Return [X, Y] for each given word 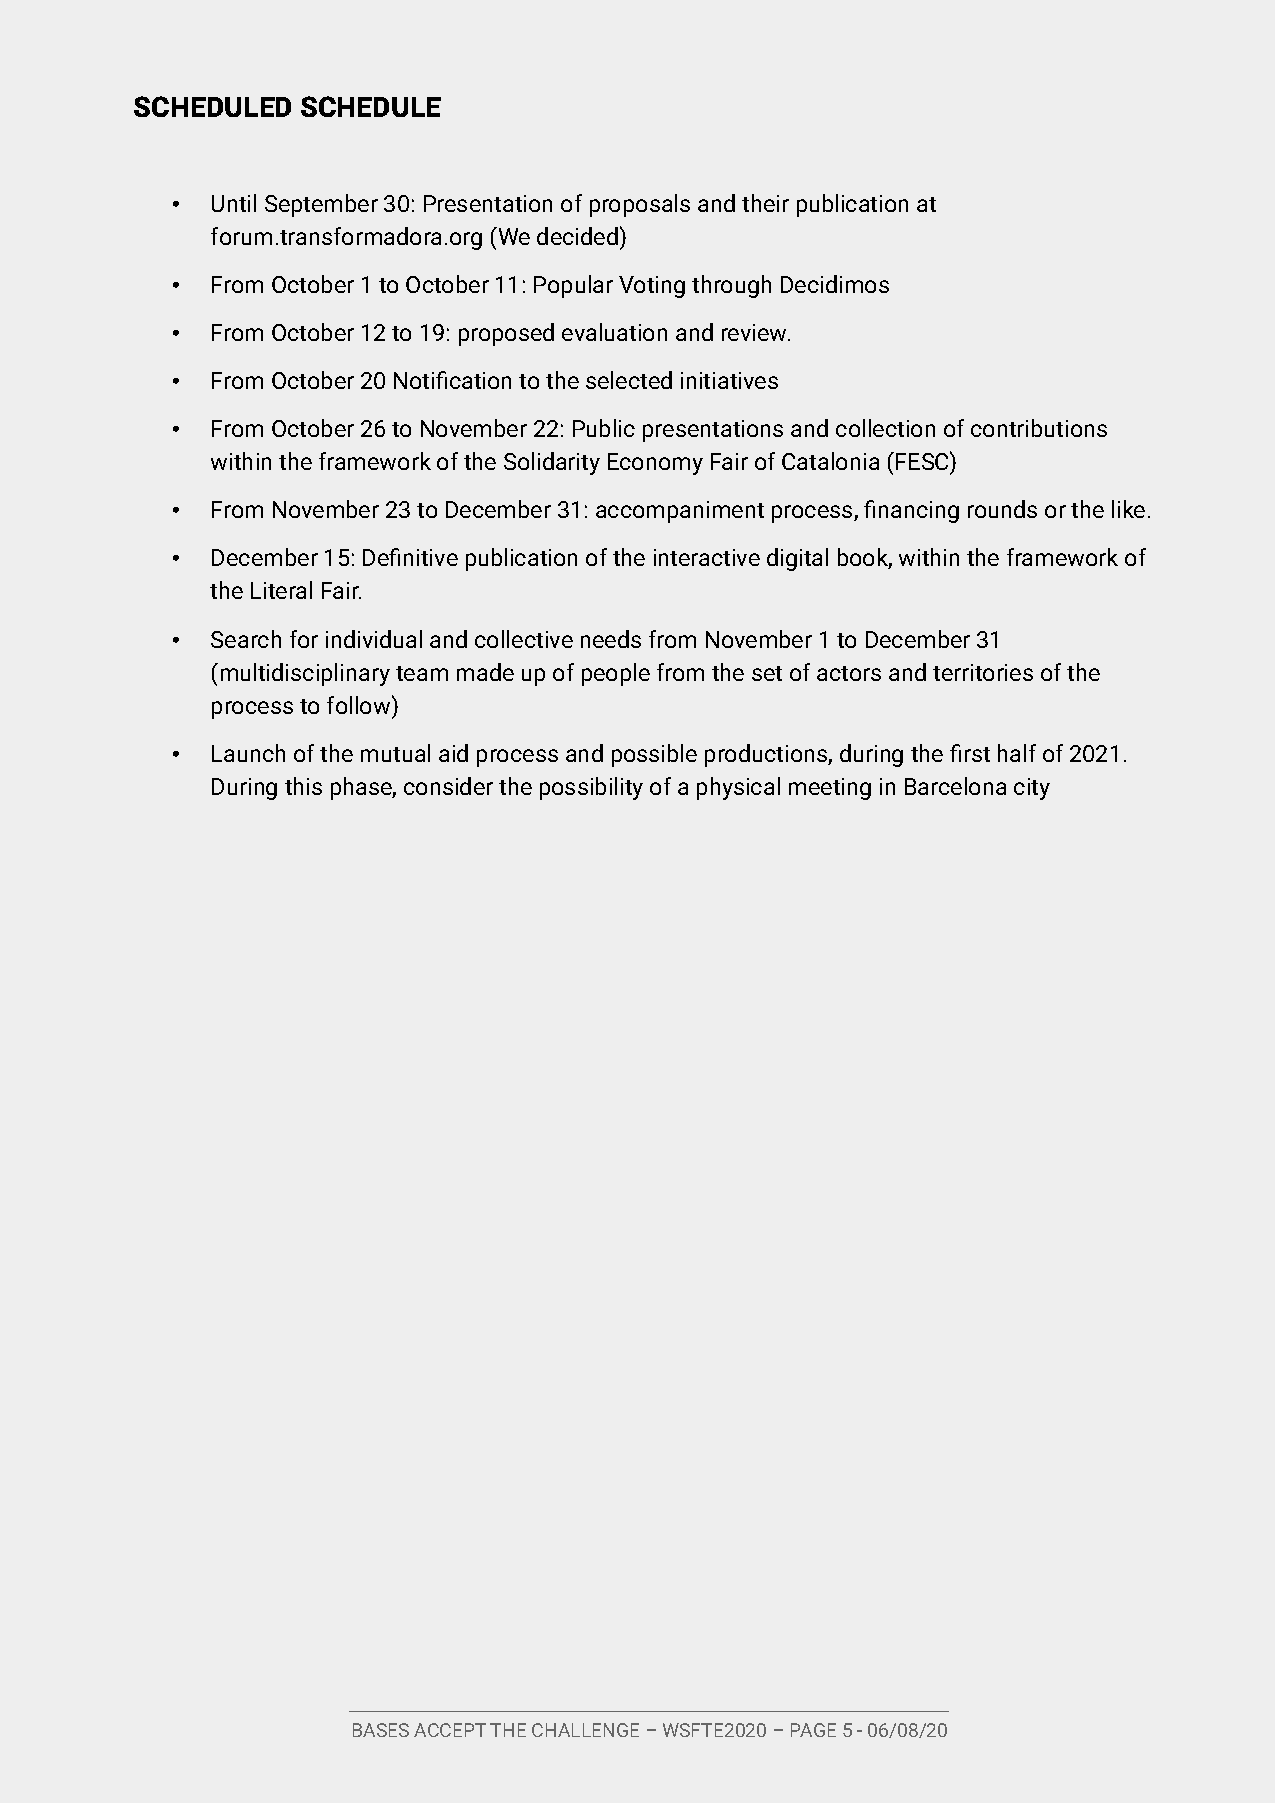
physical [738, 788]
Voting [652, 287]
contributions [1039, 428]
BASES [381, 1730]
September [321, 205]
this [303, 786]
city [1032, 789]
